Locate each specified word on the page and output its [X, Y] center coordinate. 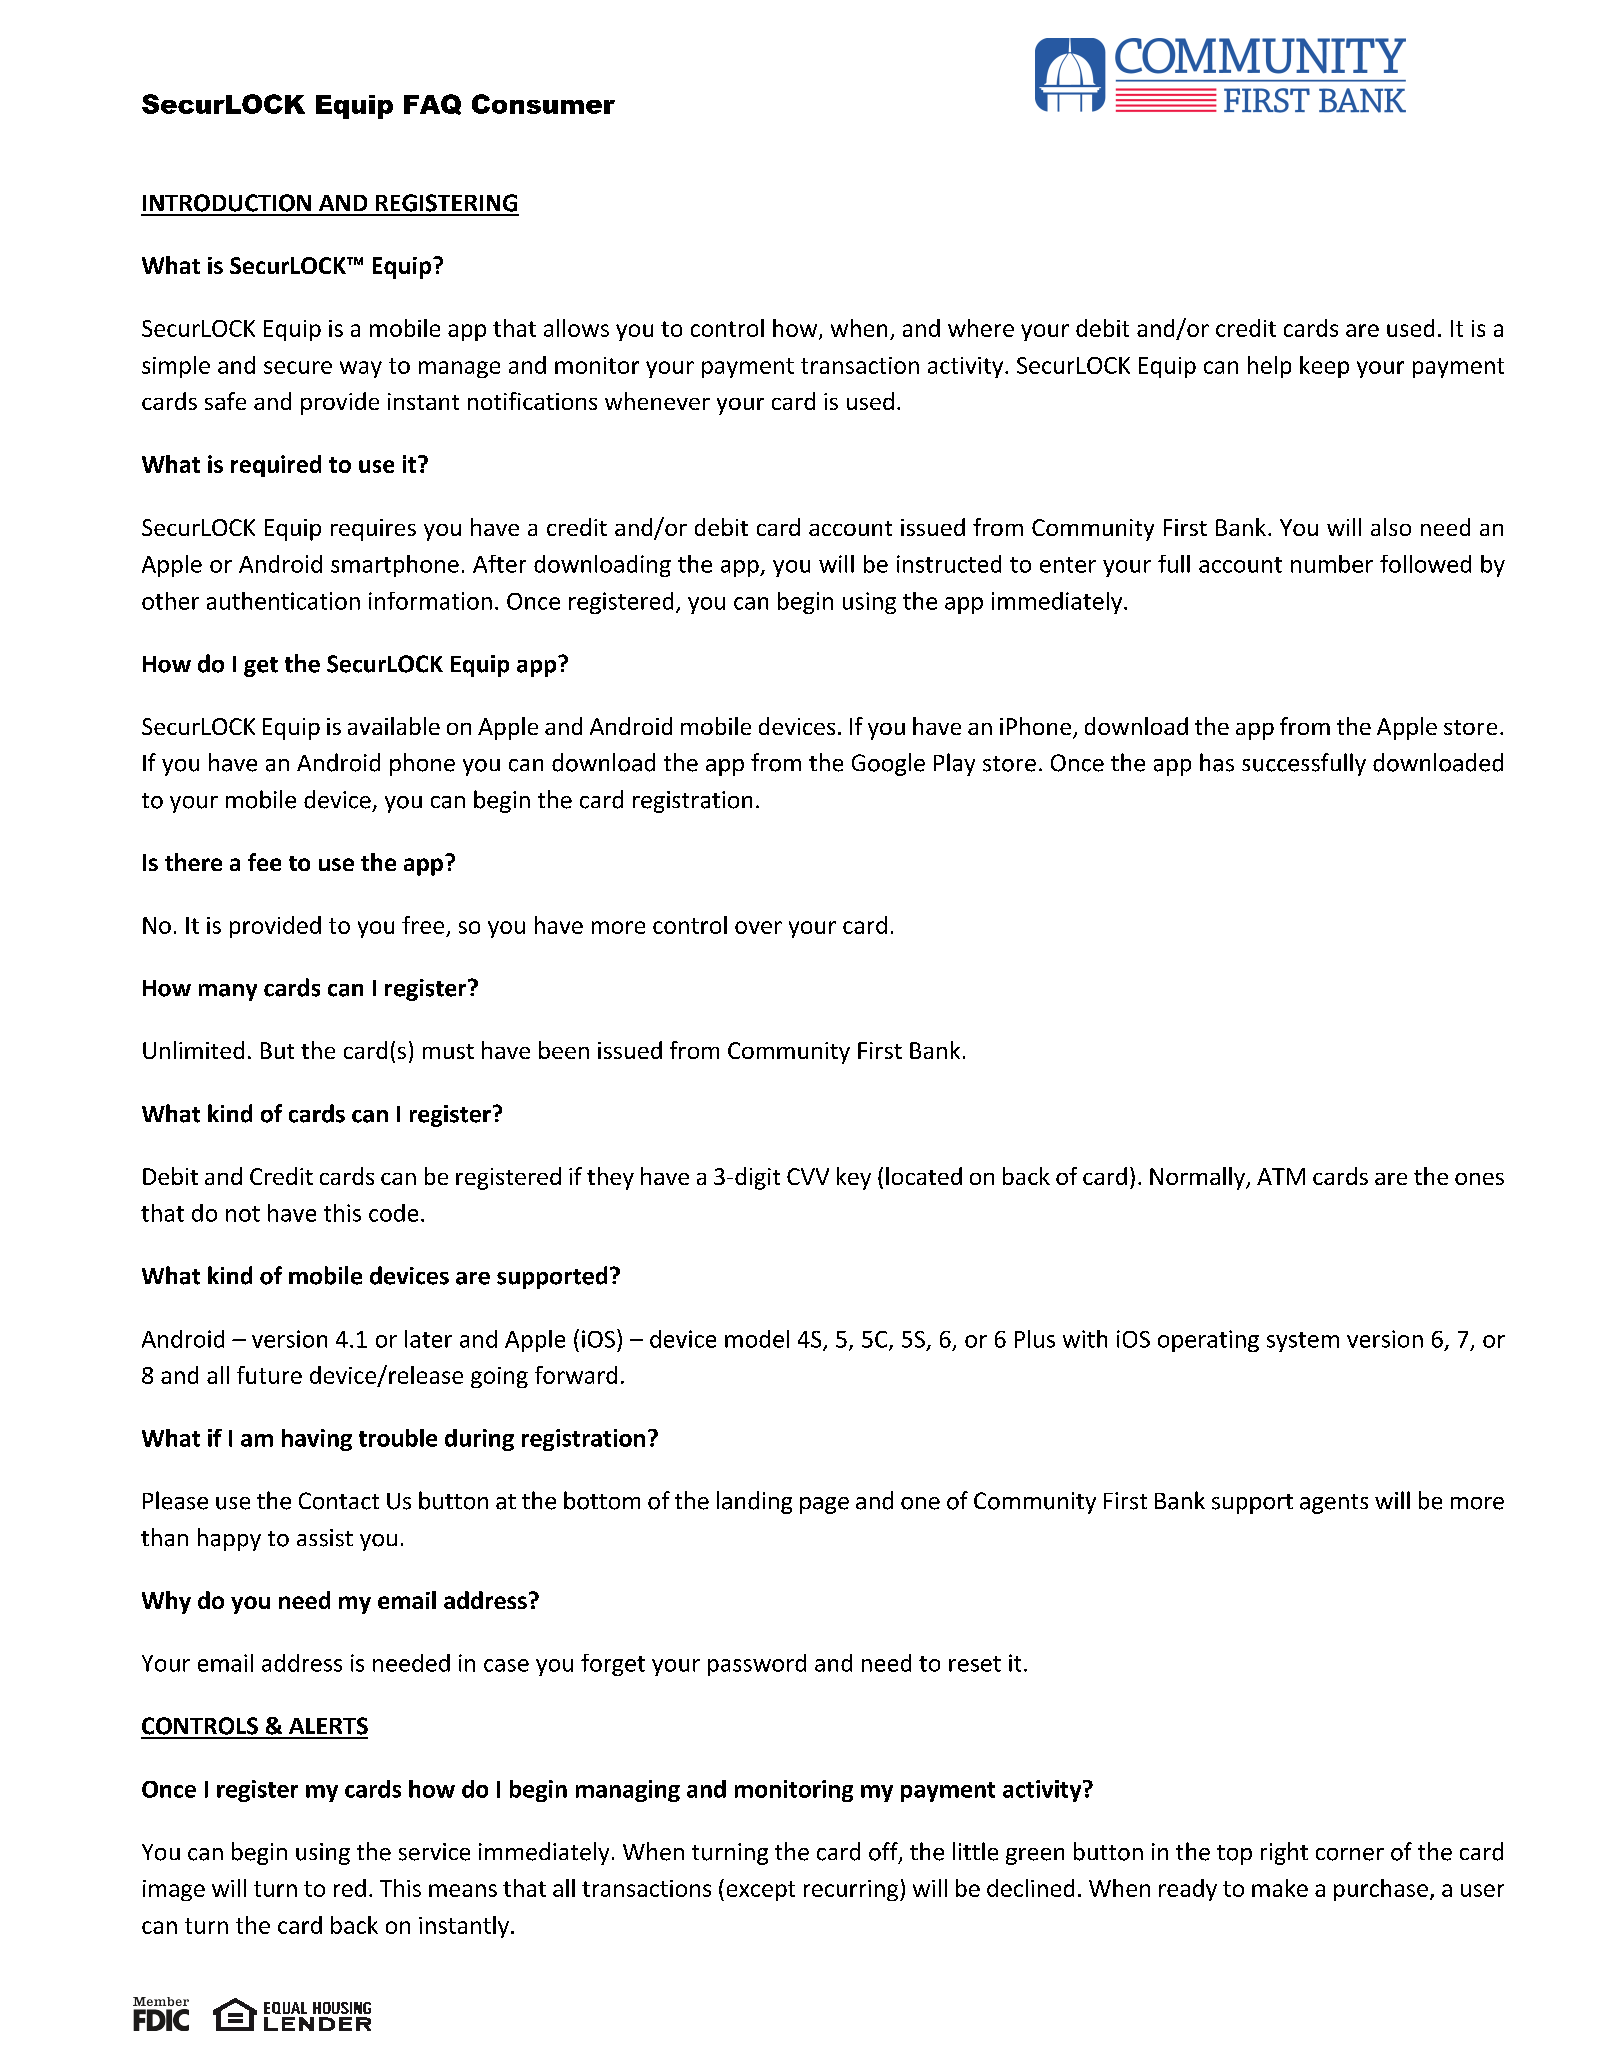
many [228, 992]
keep [1324, 367]
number [1332, 564]
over [758, 927]
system [1303, 1342]
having [317, 1440]
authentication [283, 601]
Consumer [543, 104]
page [824, 1505]
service [434, 1852]
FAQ [432, 104]
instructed [949, 564]
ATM [1281, 1176]
